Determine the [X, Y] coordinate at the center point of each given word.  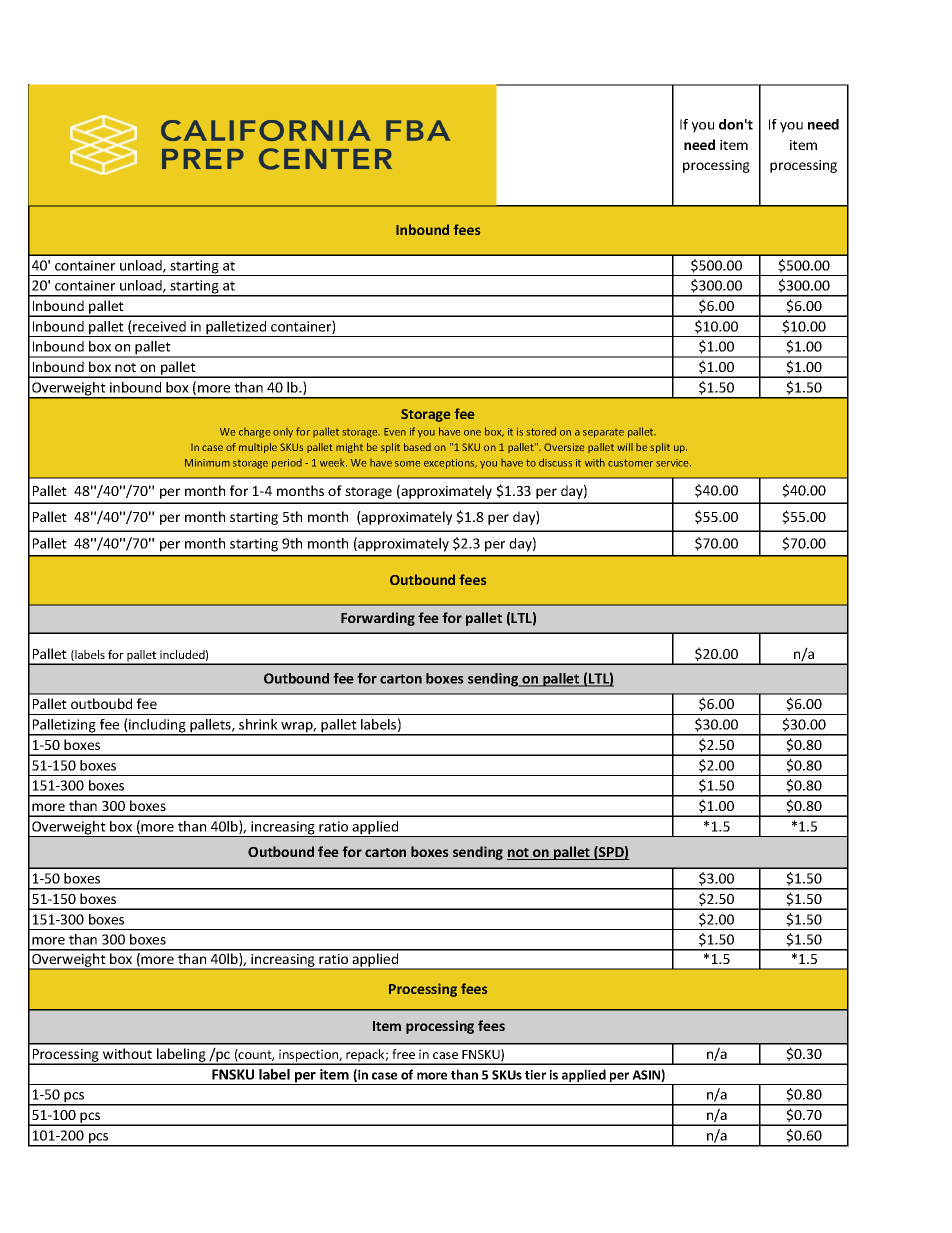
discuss [555, 462]
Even [395, 432]
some [407, 464]
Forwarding [378, 619]
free [403, 1054]
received [158, 327]
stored [541, 431]
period [287, 464]
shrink [258, 724]
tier [535, 1075]
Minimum [207, 463]
